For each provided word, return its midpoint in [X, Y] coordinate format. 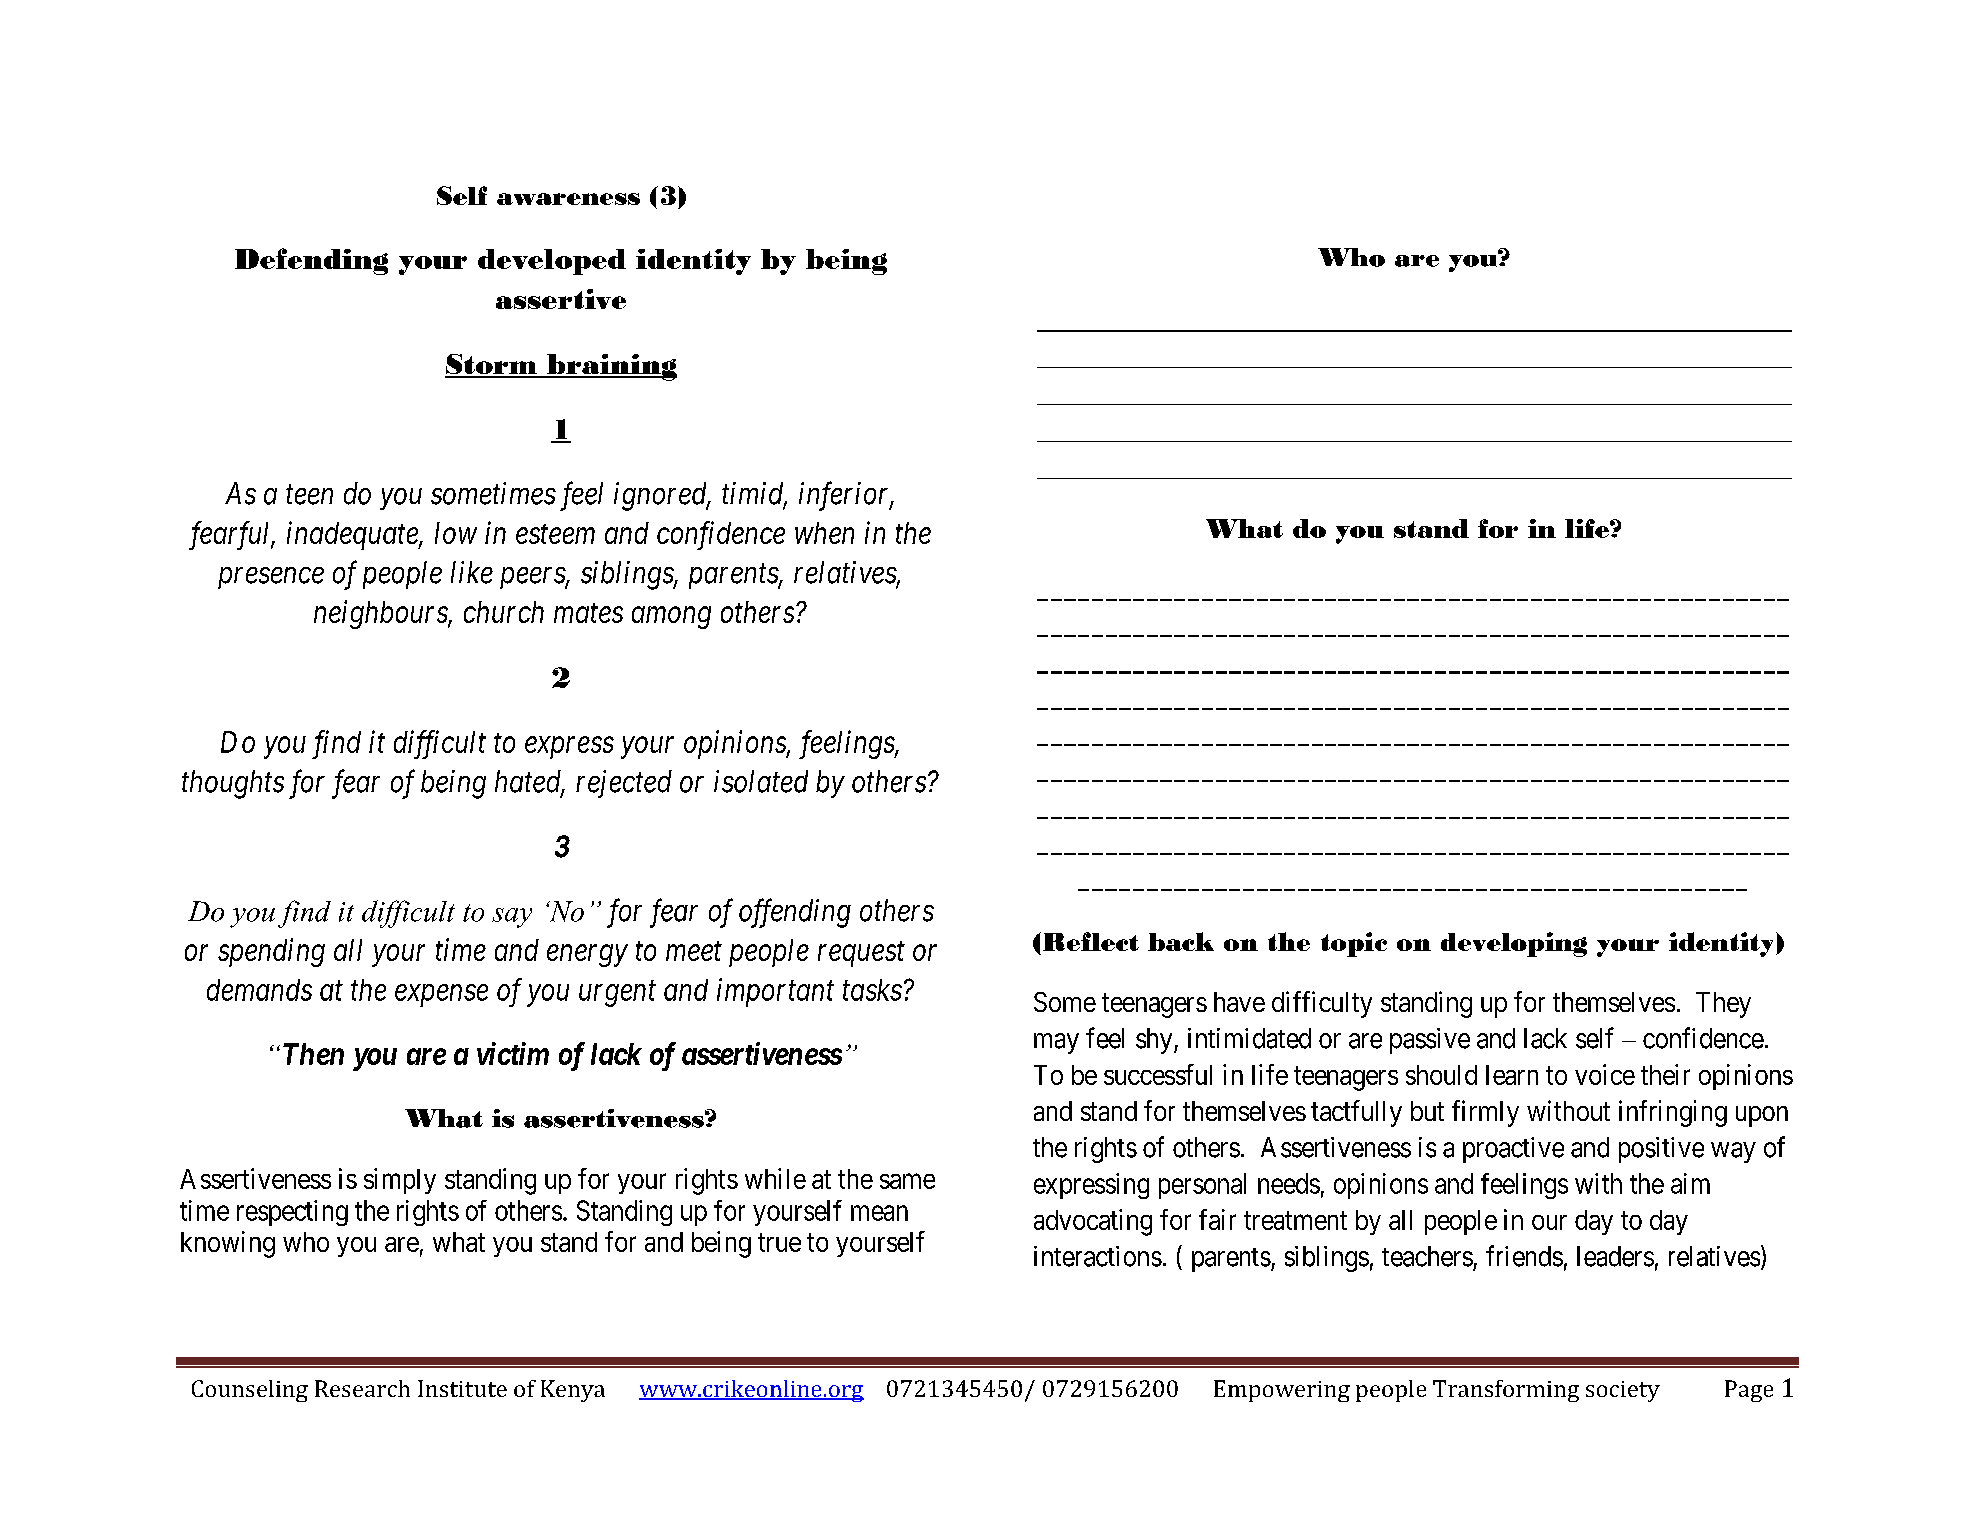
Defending [311, 261]
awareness [568, 199]
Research [362, 1388]
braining [611, 367]
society [1623, 1391]
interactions [1098, 1256]
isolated [761, 781]
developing [1514, 944]
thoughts [233, 784]
